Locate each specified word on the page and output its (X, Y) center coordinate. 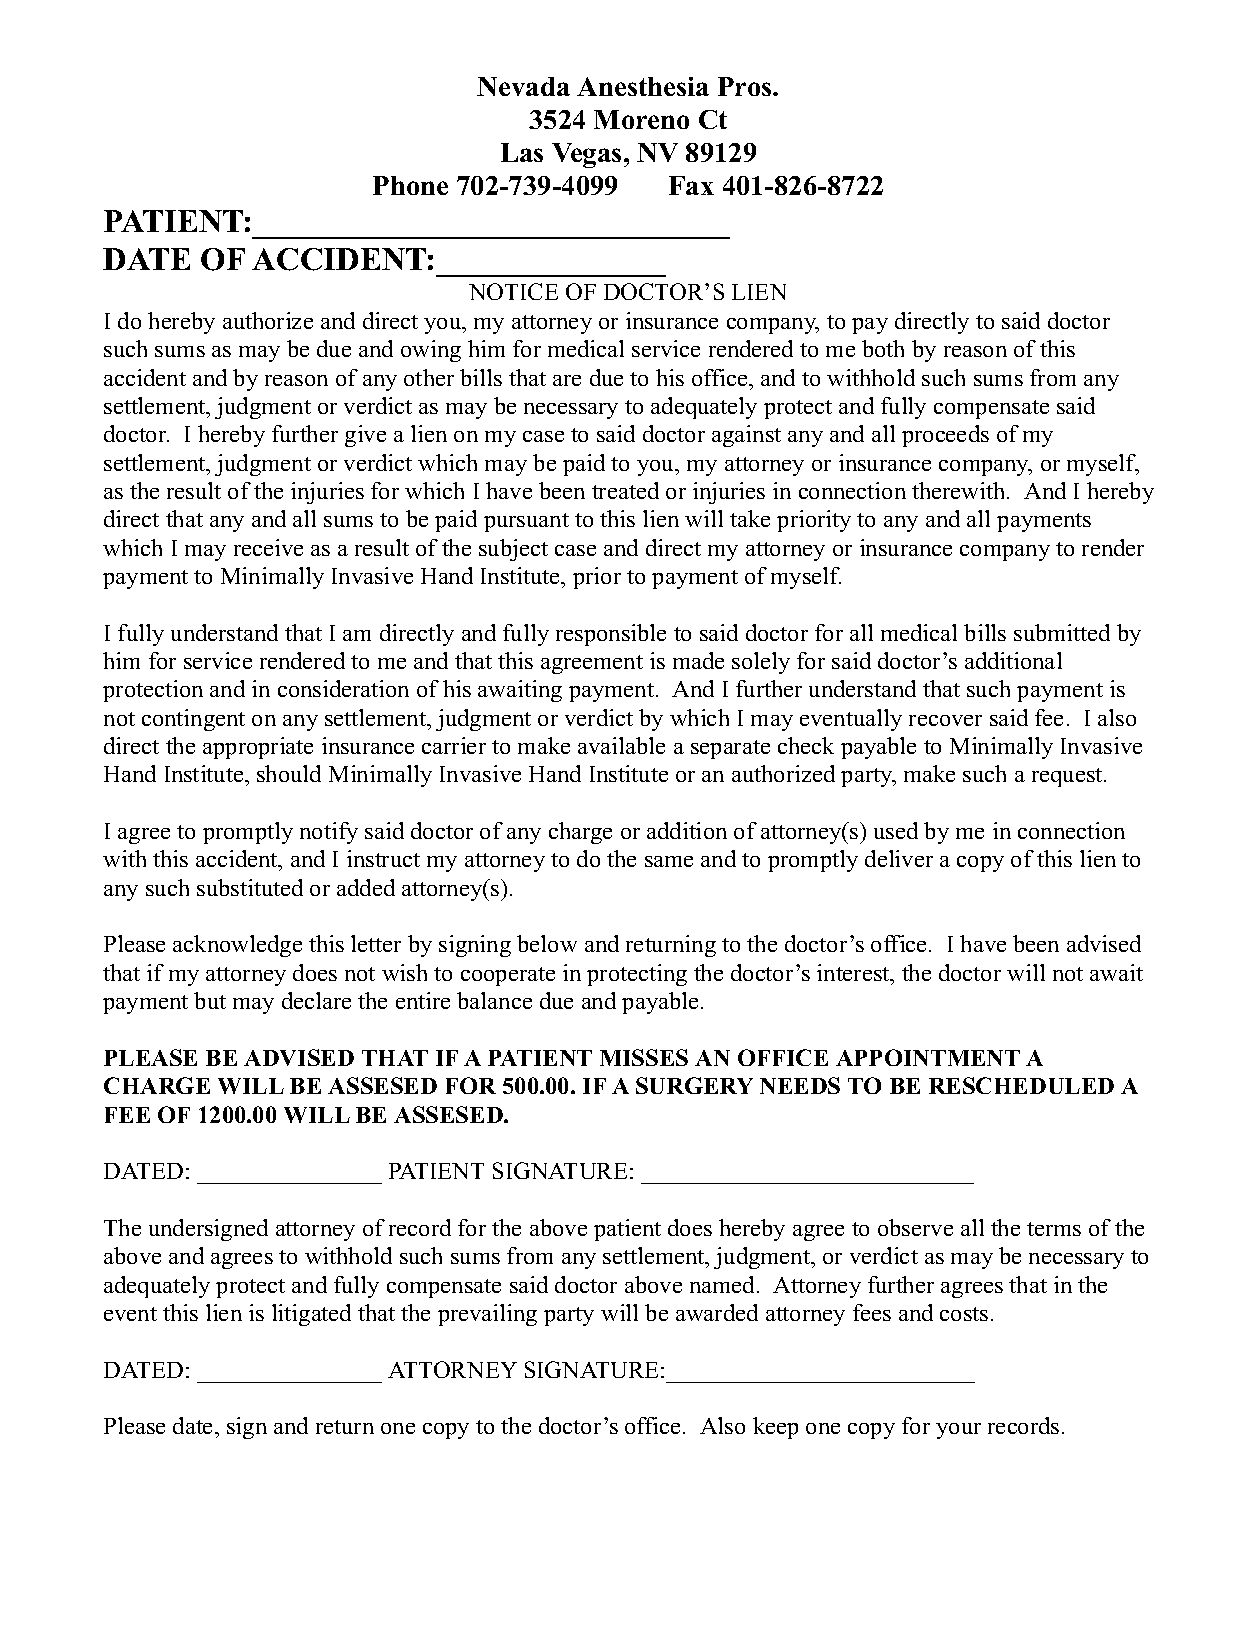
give (365, 436)
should (289, 773)
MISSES (644, 1057)
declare (316, 1000)
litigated (311, 1315)
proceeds (945, 436)
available (621, 745)
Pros (746, 86)
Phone (410, 185)
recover (945, 720)
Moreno (641, 119)
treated (625, 490)
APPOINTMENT (928, 1057)
